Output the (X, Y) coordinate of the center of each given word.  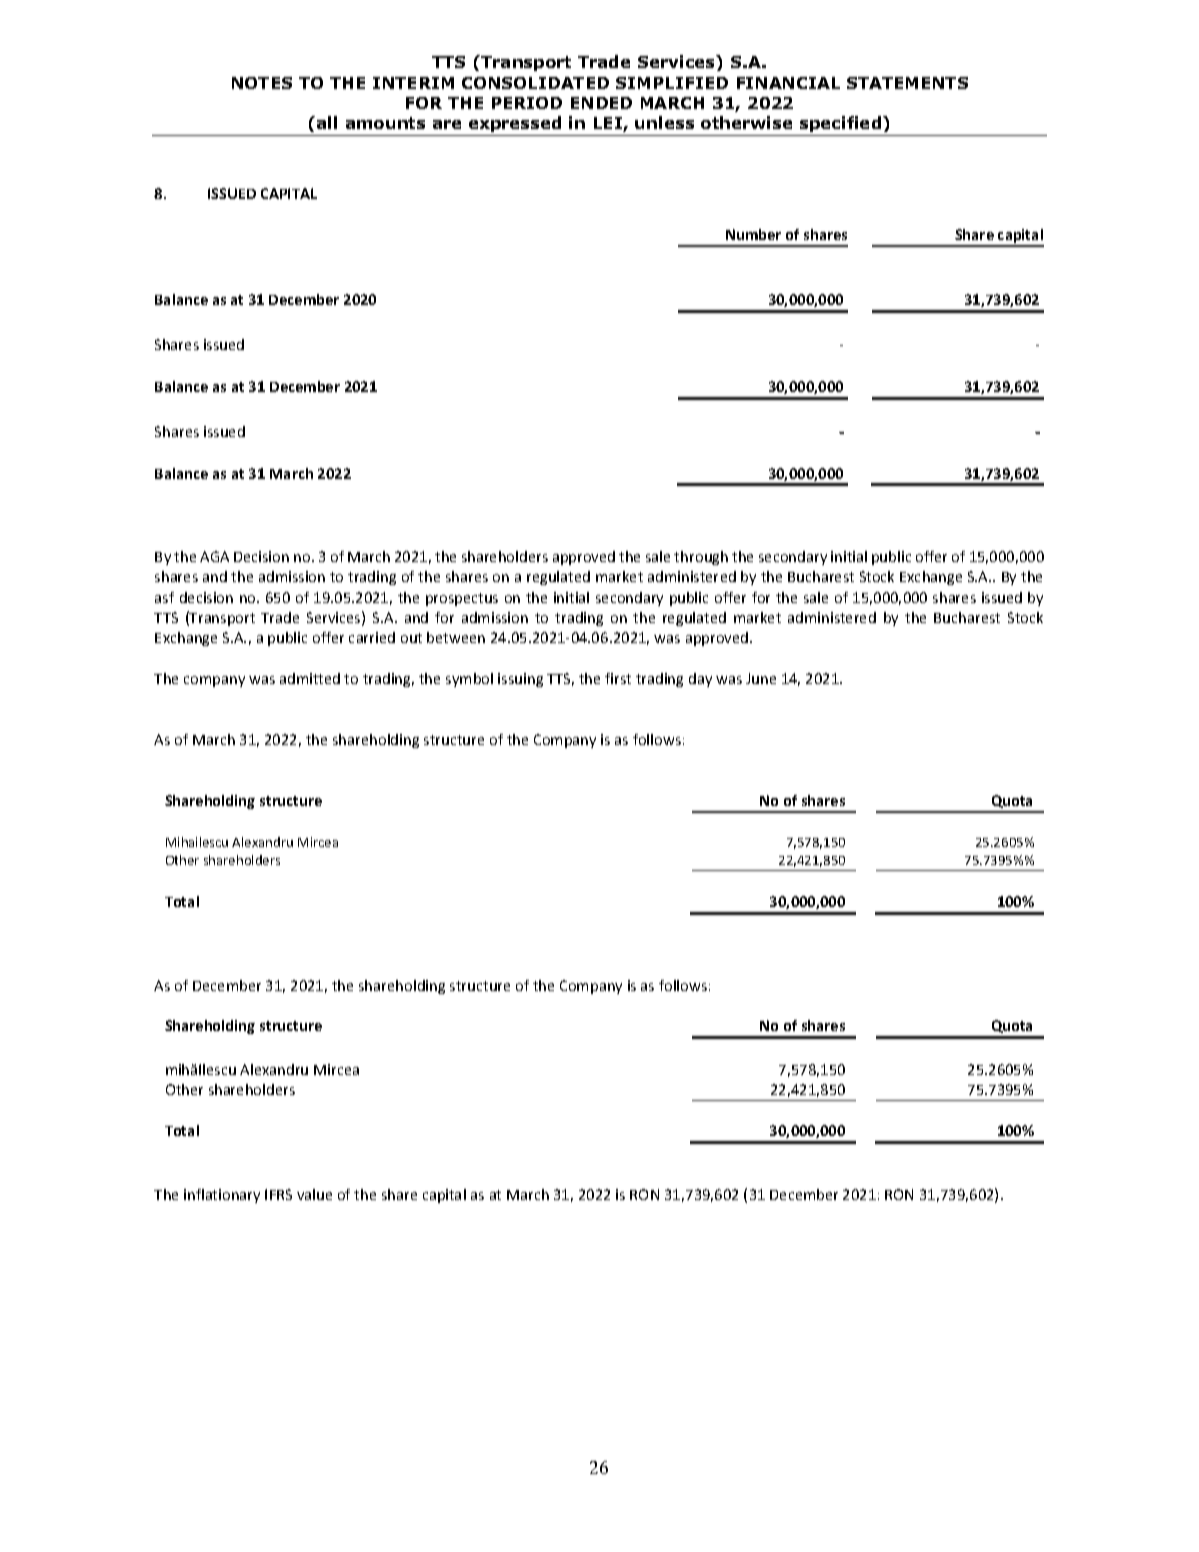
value (314, 1194)
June (761, 678)
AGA (214, 556)
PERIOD (527, 103)
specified (842, 124)
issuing (520, 680)
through (701, 558)
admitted (310, 678)
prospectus (462, 599)
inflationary (222, 1196)
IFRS (278, 1194)
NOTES (262, 83)
